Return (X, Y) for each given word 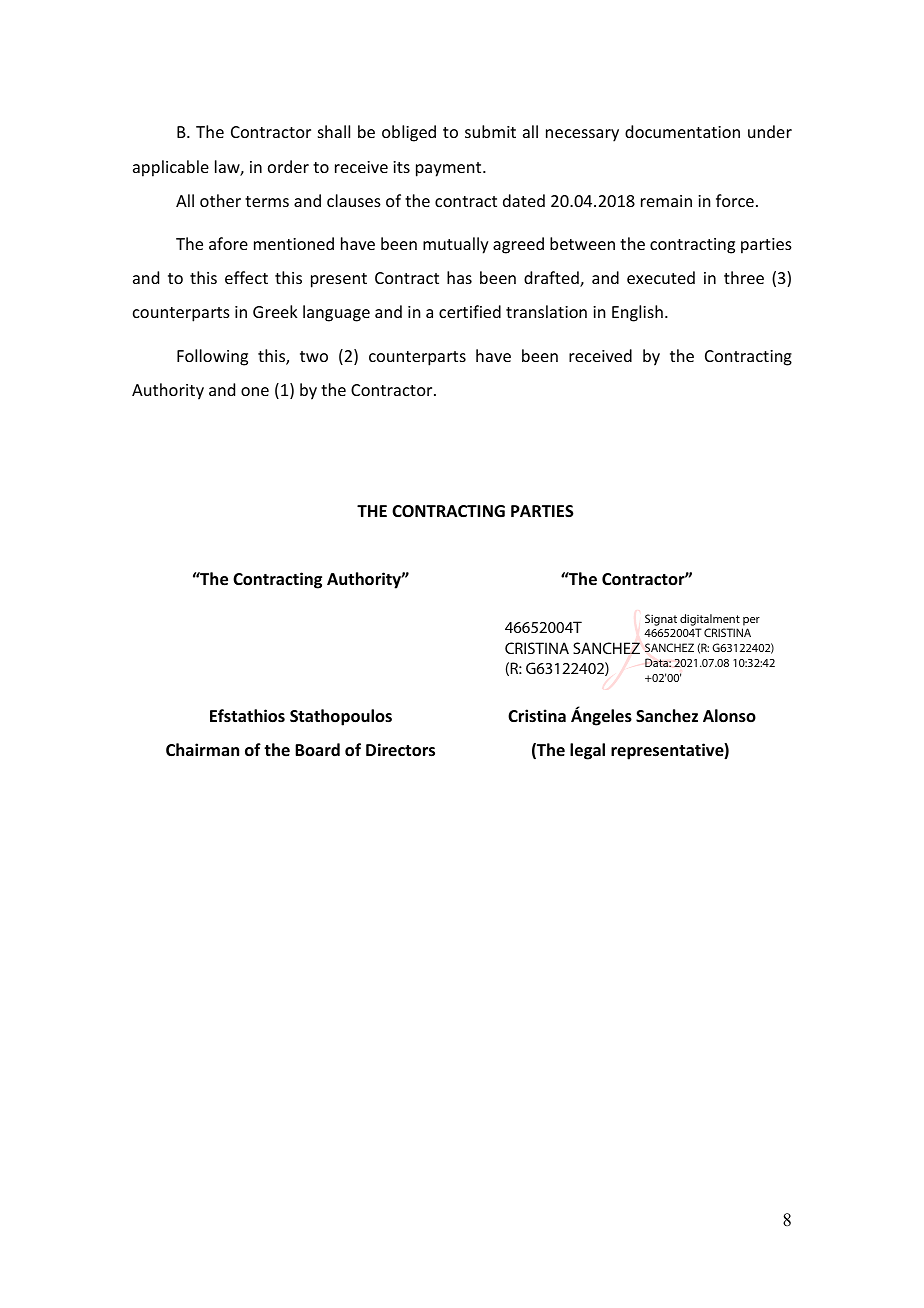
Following (212, 357)
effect (246, 277)
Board (317, 749)
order (288, 166)
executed (661, 277)
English (637, 313)
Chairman (202, 749)
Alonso (729, 716)
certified (470, 311)
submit (490, 131)
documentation (682, 131)
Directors (400, 750)
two (314, 356)
